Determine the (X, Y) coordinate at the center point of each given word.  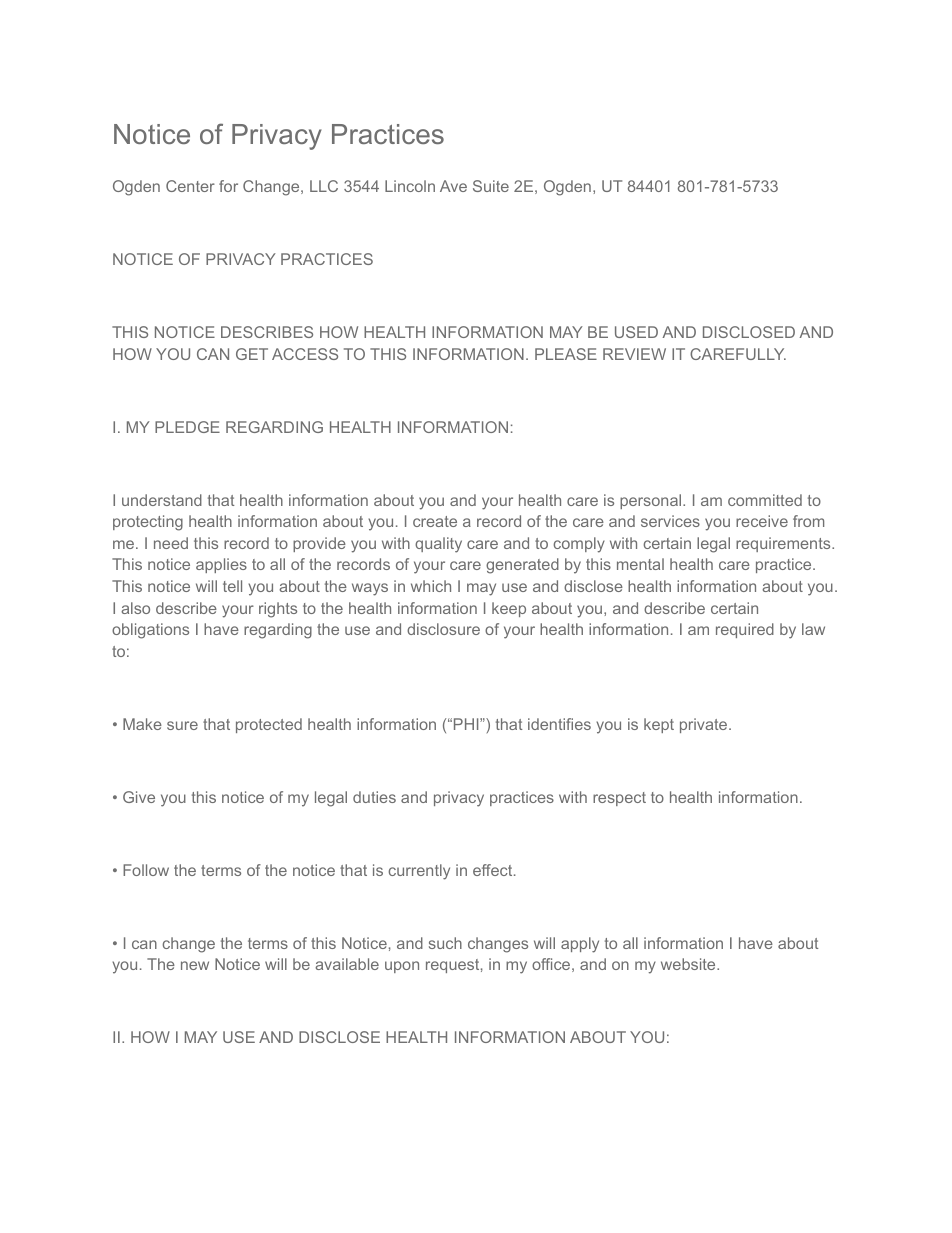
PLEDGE (187, 427)
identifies (559, 724)
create (435, 521)
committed (765, 500)
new (195, 965)
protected (269, 725)
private (703, 725)
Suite (491, 186)
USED (636, 332)
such (445, 943)
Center (190, 186)
